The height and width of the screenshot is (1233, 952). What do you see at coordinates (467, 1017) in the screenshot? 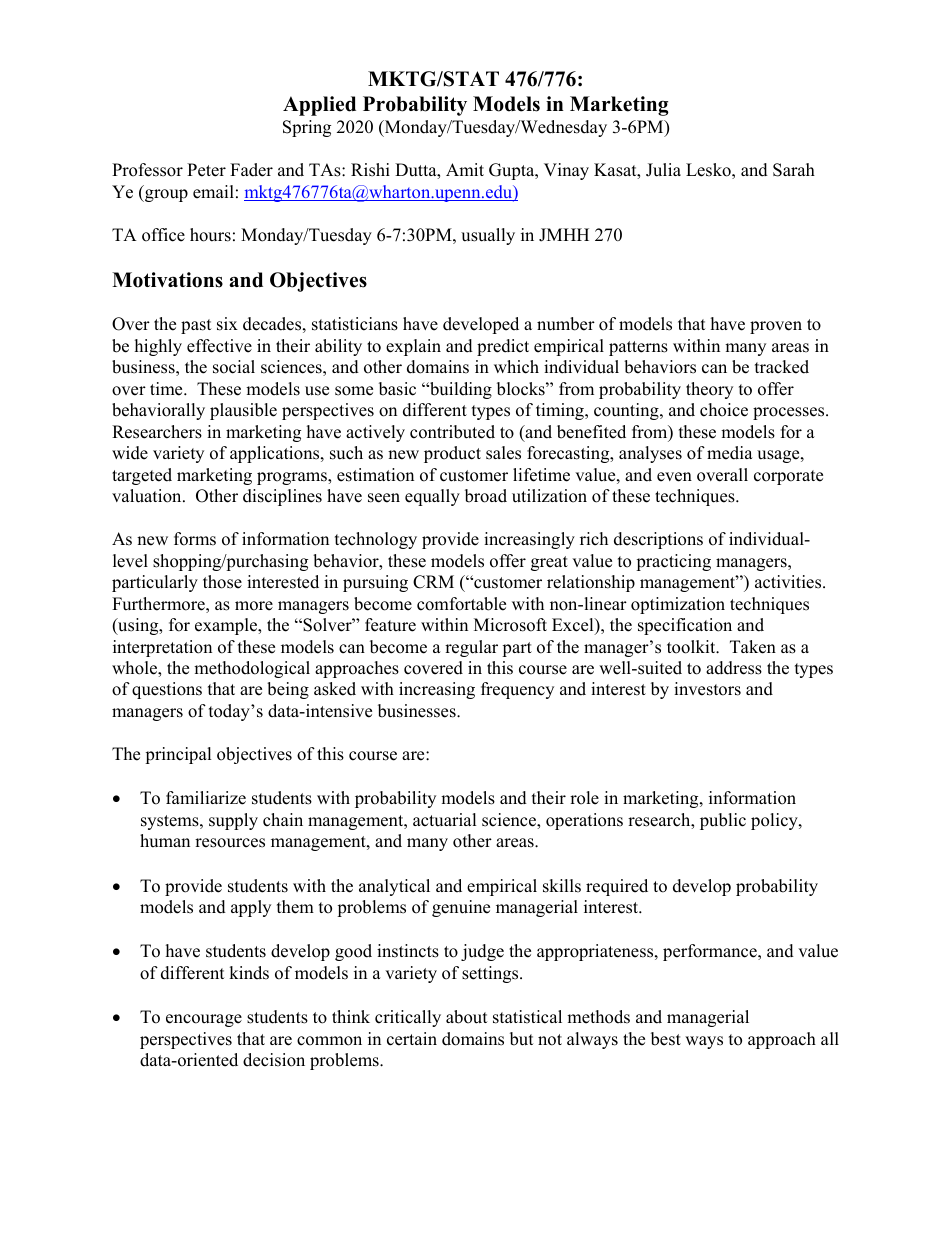
I see `about` at bounding box center [467, 1017].
